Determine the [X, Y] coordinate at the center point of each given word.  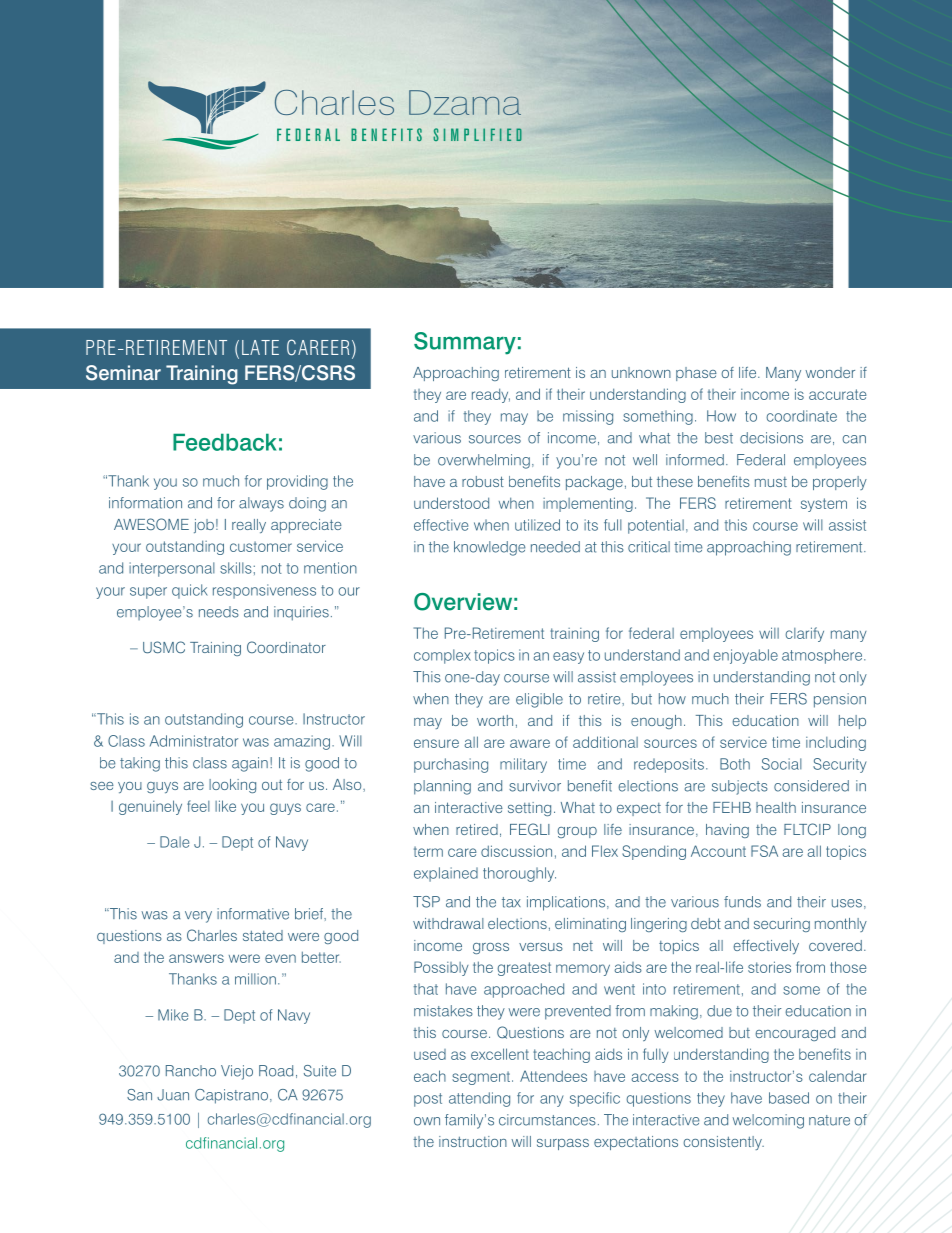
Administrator [194, 741]
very [198, 917]
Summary [465, 343]
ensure [436, 743]
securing [782, 925]
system [824, 505]
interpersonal [172, 569]
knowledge [490, 548]
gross [491, 948]
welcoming [768, 1121]
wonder [830, 372]
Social [782, 764]
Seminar [123, 373]
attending [479, 1099]
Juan [173, 1095]
